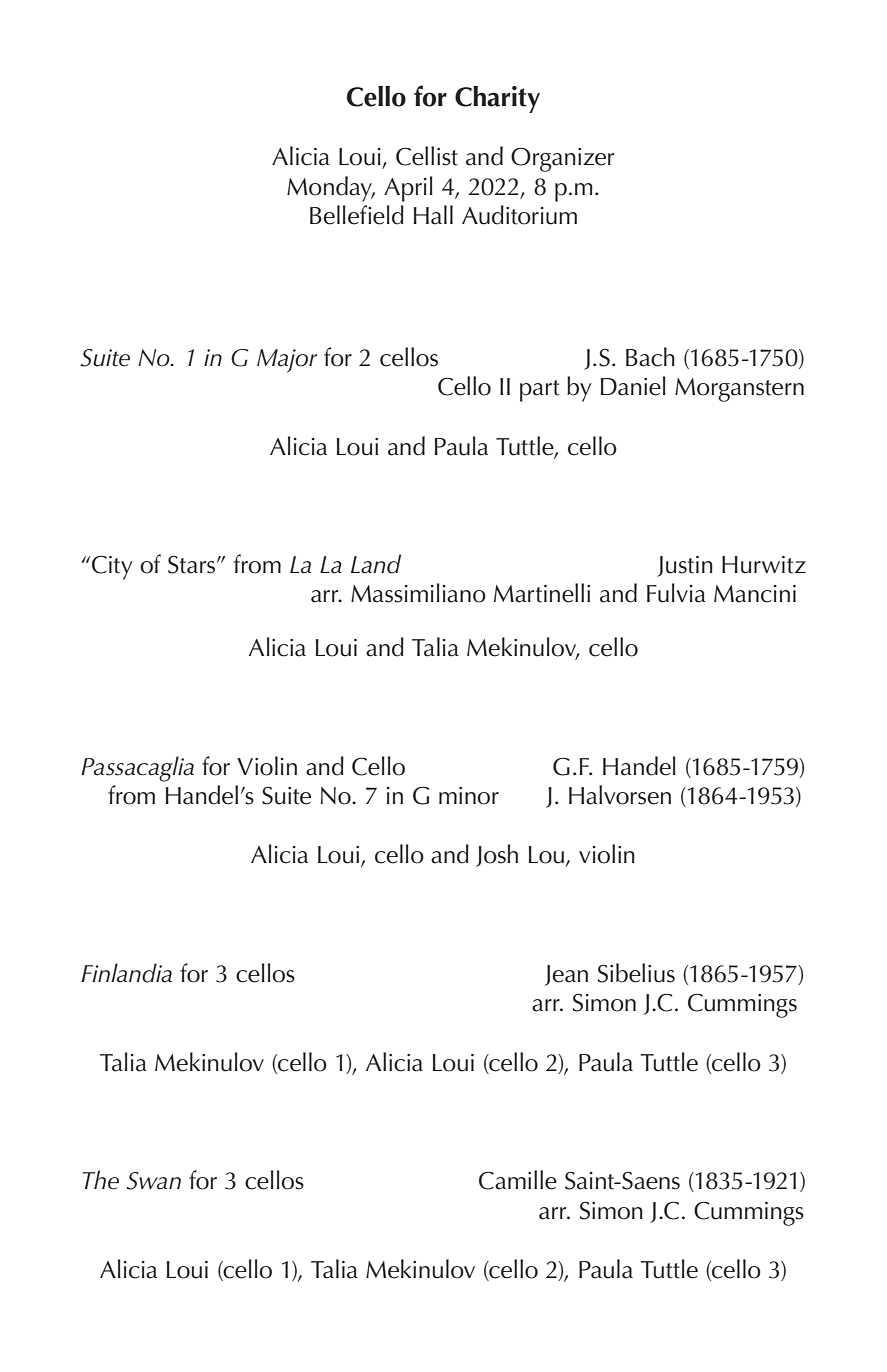 This screenshot has height=1372, width=887. I want to click on Swan, so click(153, 1181).
